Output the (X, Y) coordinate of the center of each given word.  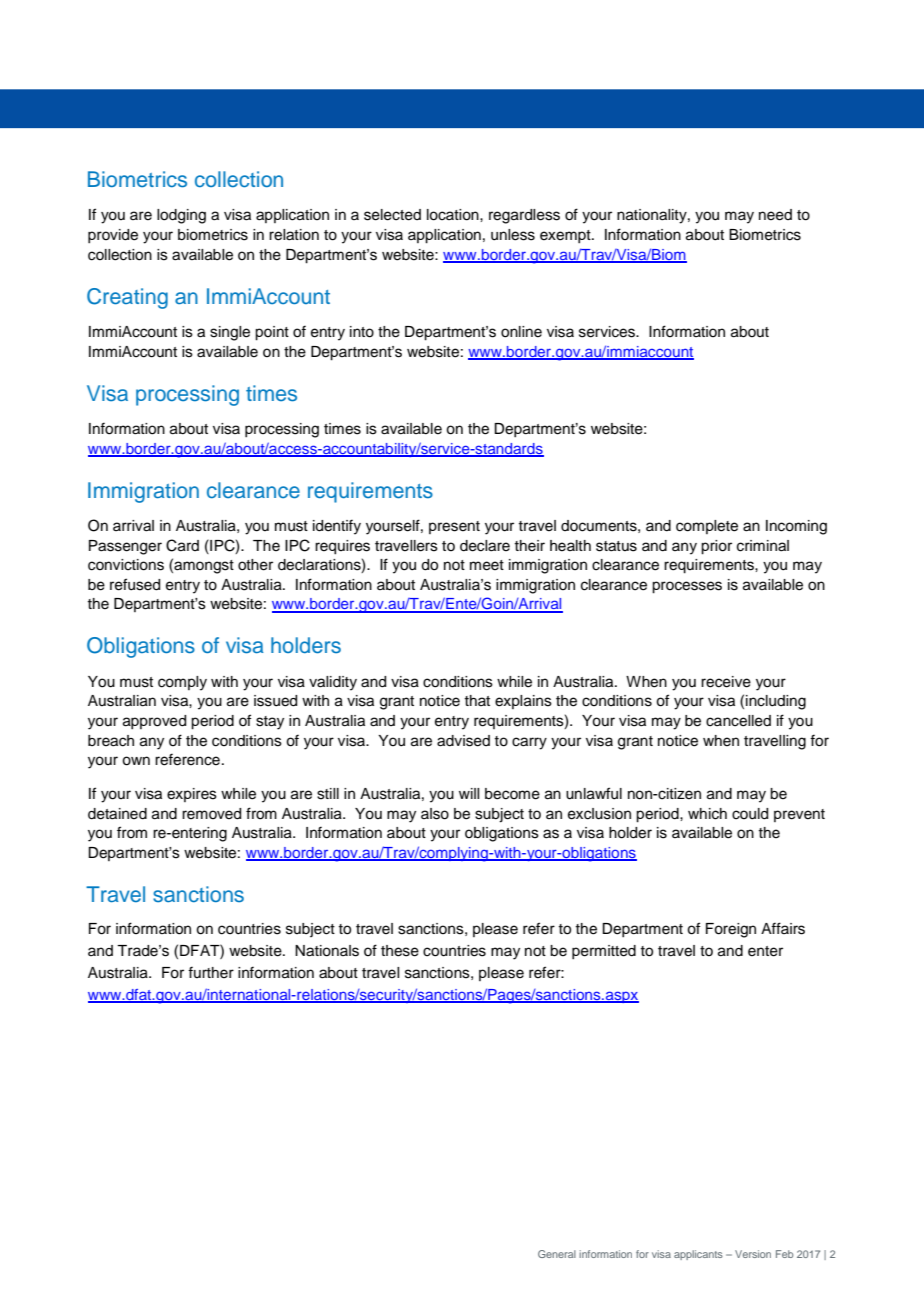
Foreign (731, 930)
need (775, 215)
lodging (181, 216)
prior (716, 547)
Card (182, 545)
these (400, 951)
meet (487, 565)
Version (753, 1254)
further (211, 972)
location (454, 215)
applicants (698, 1255)
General (557, 1254)
